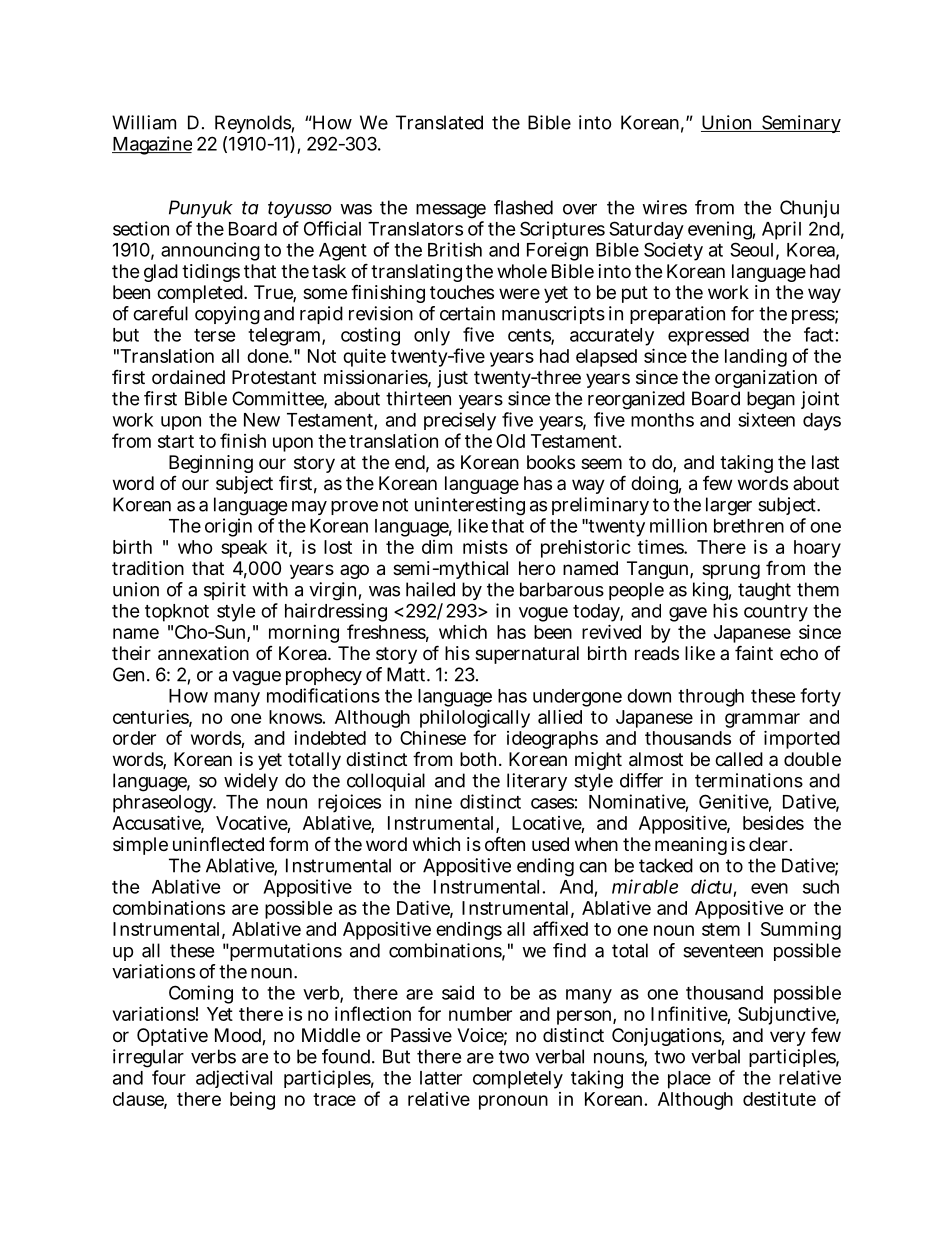 This screenshot has height=1233, width=952. I want to click on Chinese, so click(433, 738).
